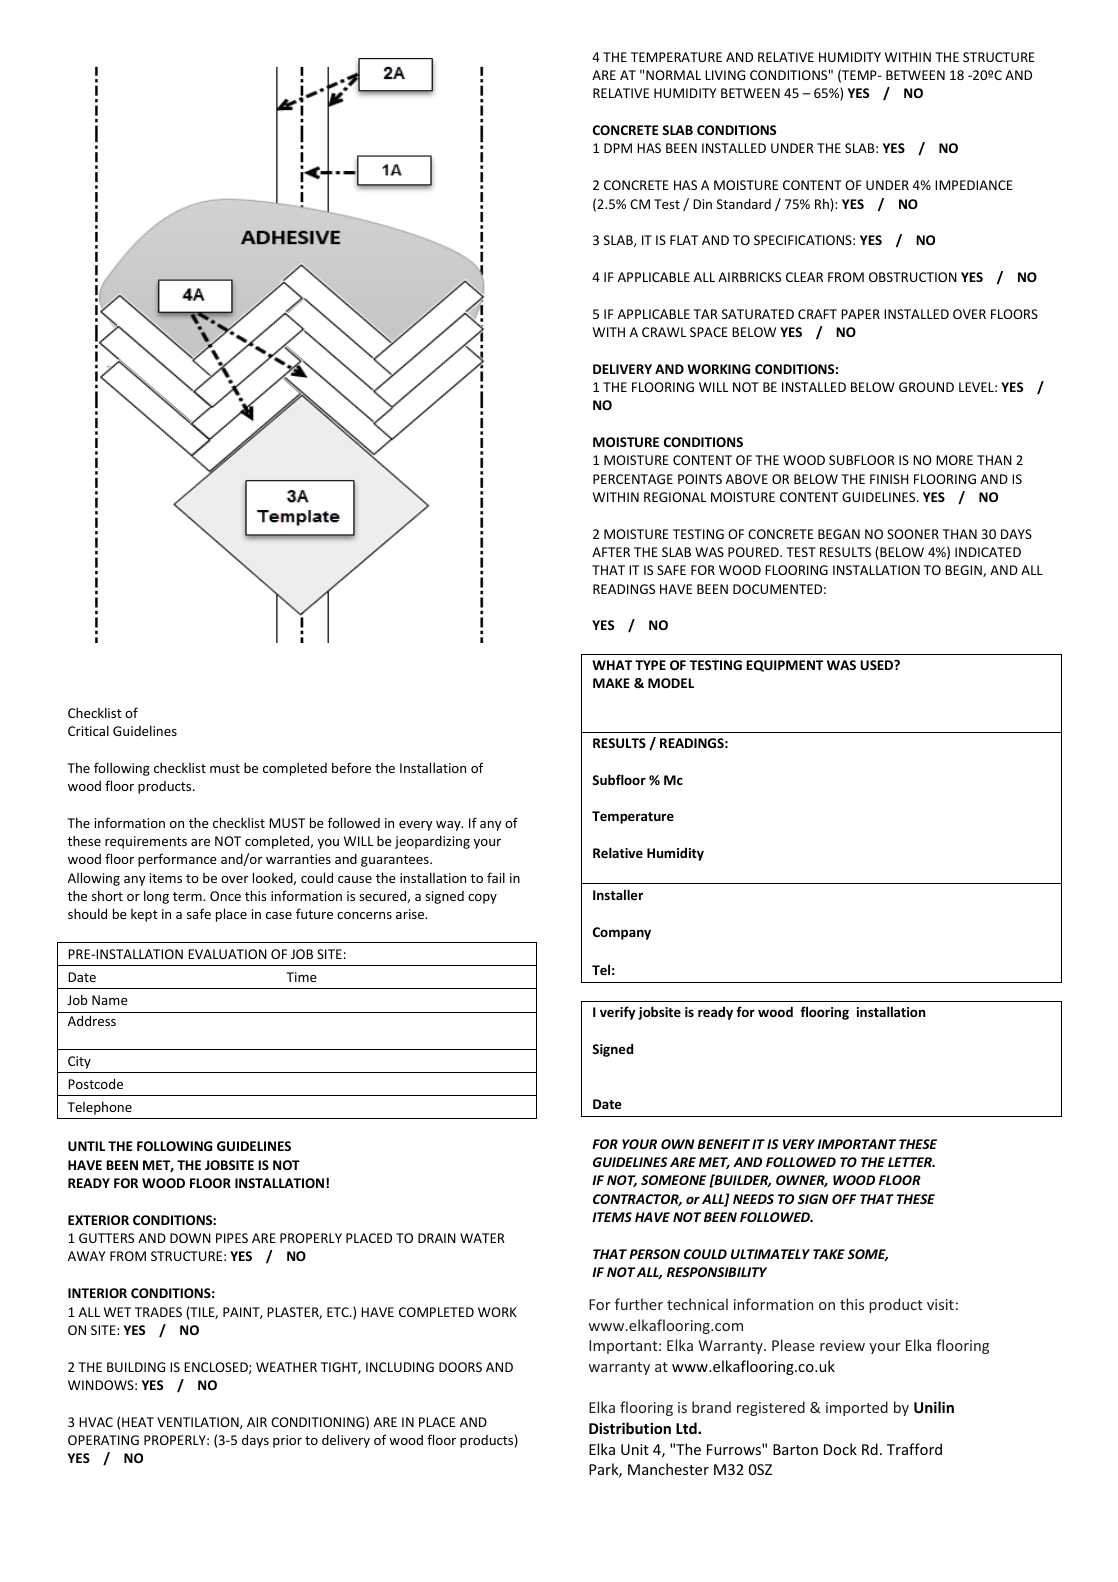 This screenshot has width=1118, height=1582. Describe the element at coordinates (857, 1408) in the screenshot. I see `imported` at that location.
